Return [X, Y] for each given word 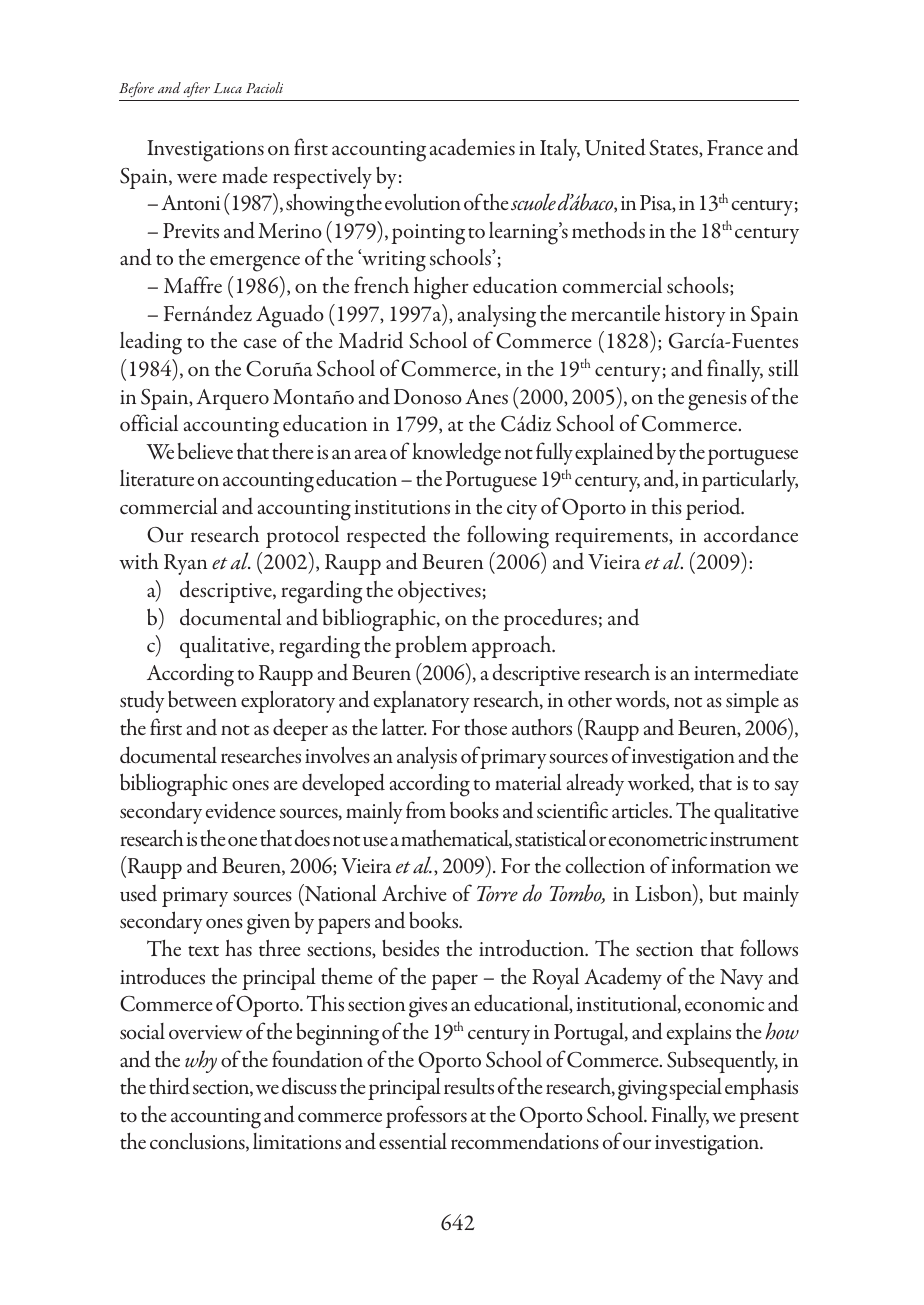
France [735, 147]
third [169, 1086]
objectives [439, 591]
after [197, 91]
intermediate [746, 672]
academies [472, 147]
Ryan [185, 564]
